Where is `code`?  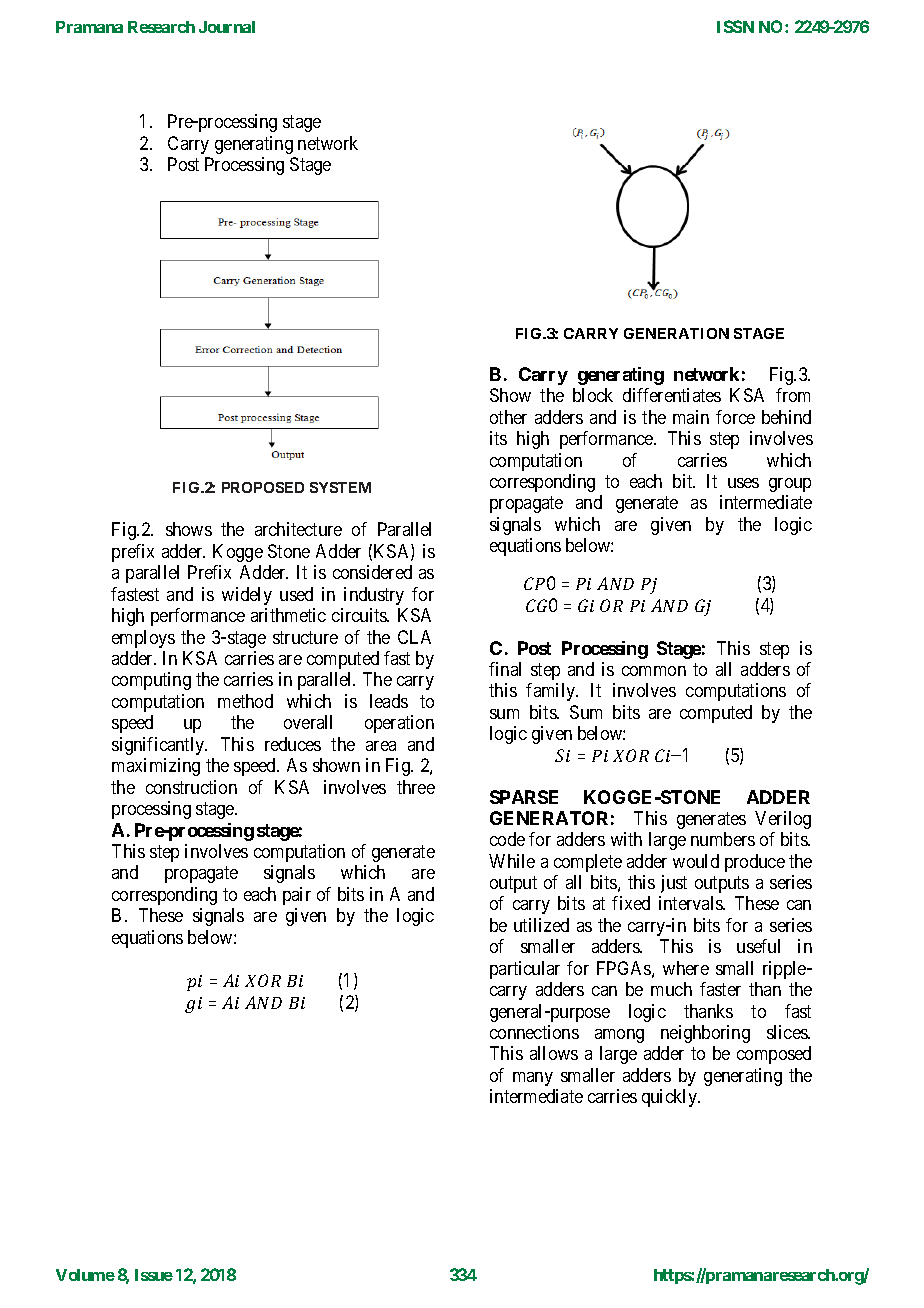
code is located at coordinates (507, 839).
